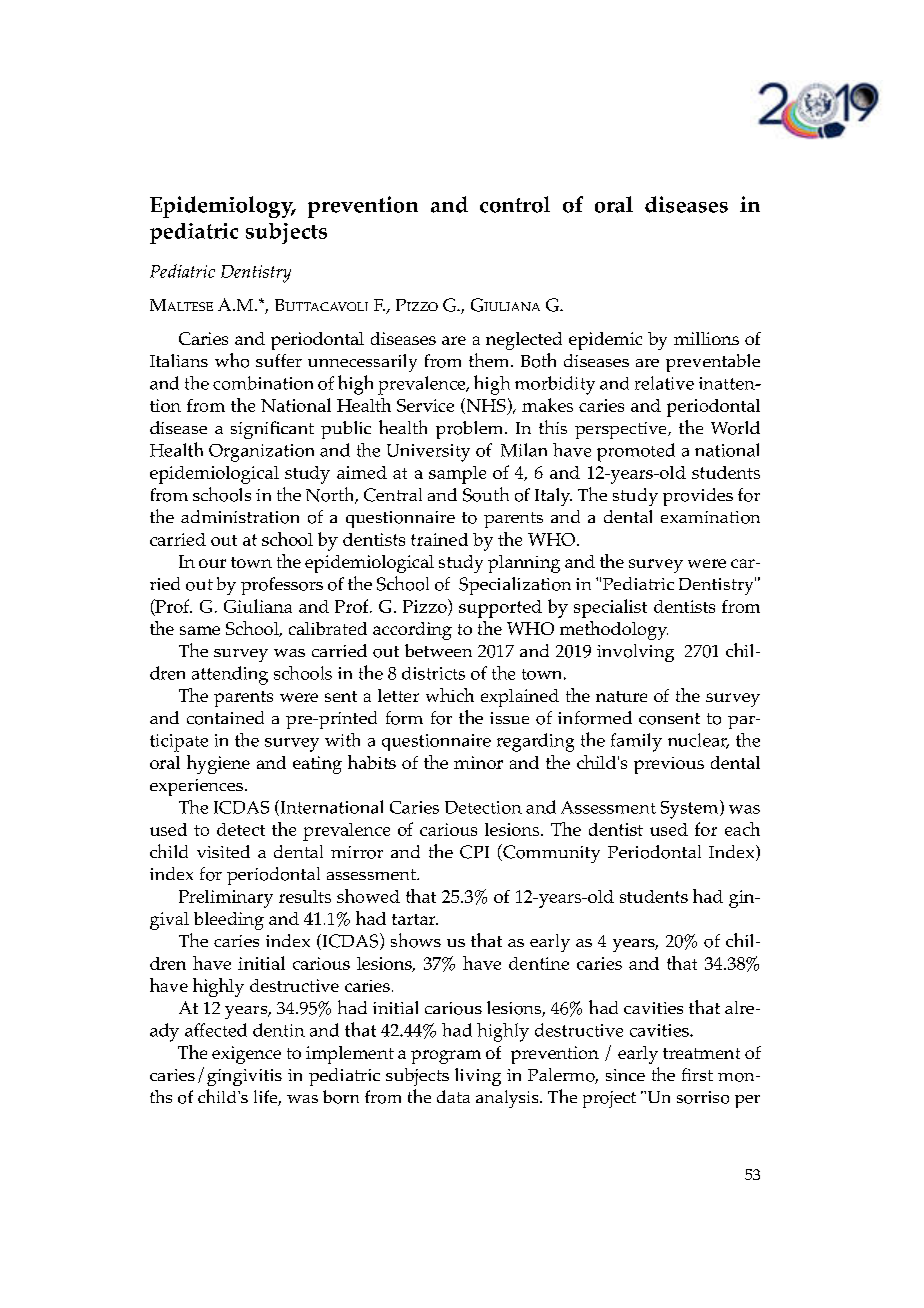 This image has height=1308, width=924. I want to click on public, so click(346, 430).
